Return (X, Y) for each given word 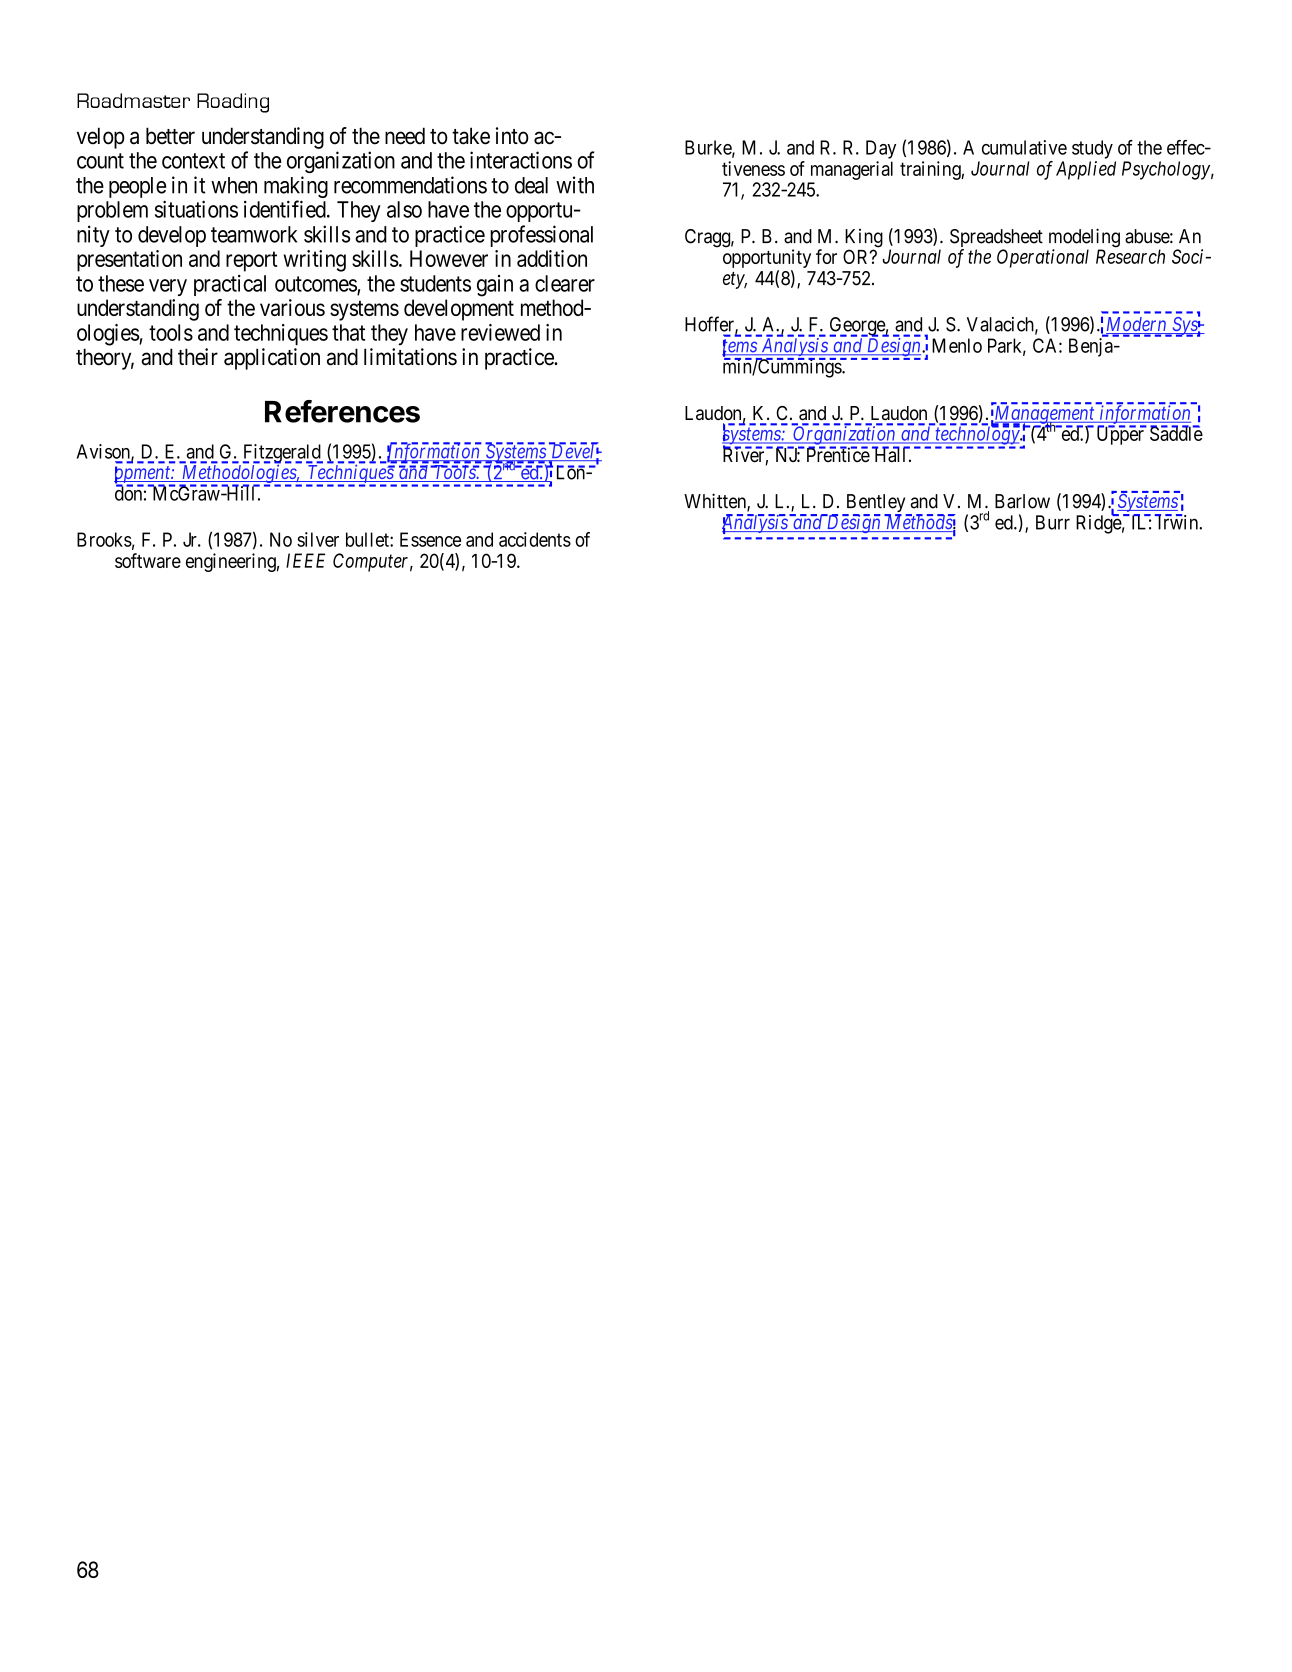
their (198, 357)
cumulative (1024, 147)
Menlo (957, 345)
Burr (1053, 522)
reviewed (500, 332)
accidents (535, 539)
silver (318, 539)
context (193, 161)
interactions (521, 160)
